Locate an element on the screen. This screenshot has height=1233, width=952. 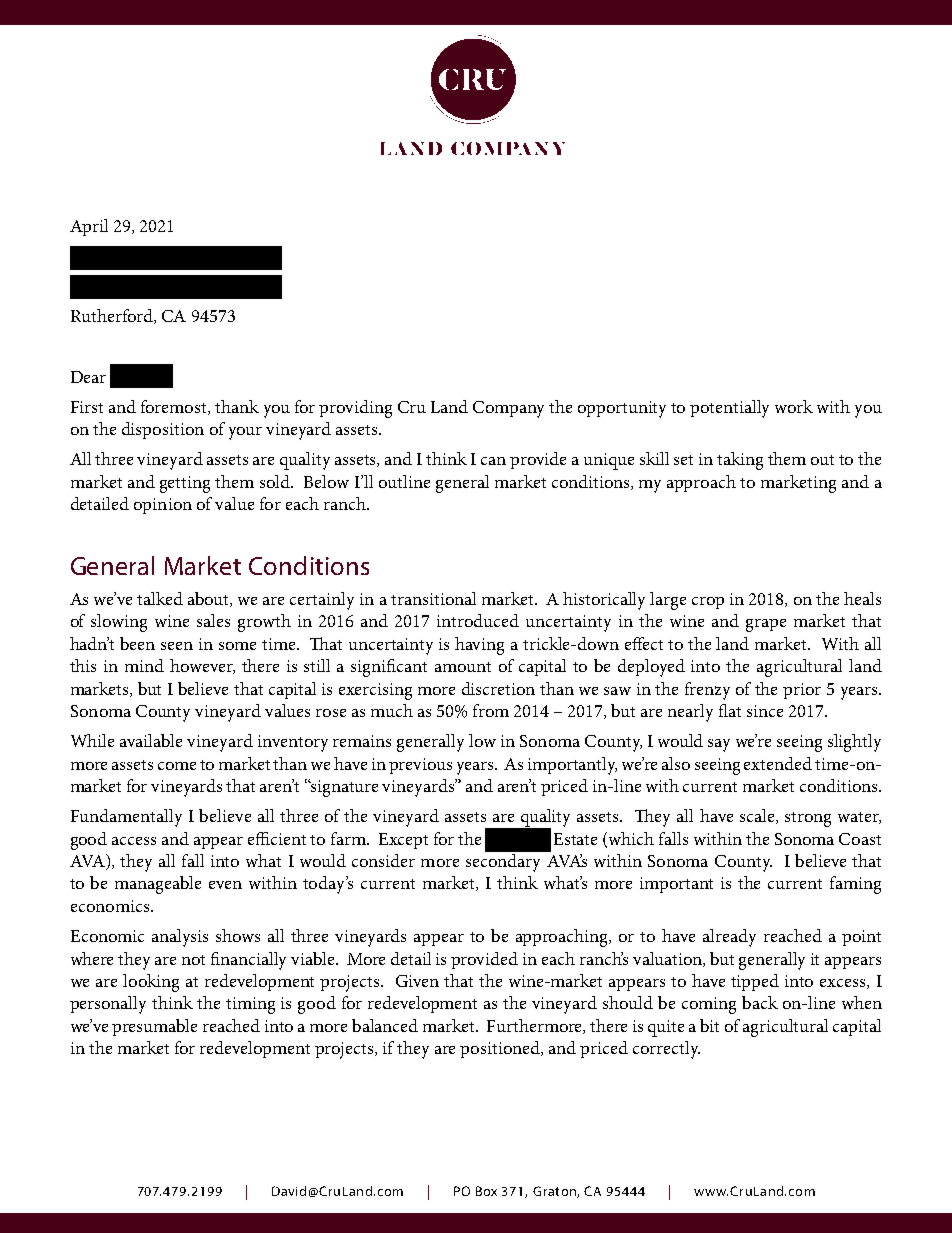
work is located at coordinates (794, 406).
